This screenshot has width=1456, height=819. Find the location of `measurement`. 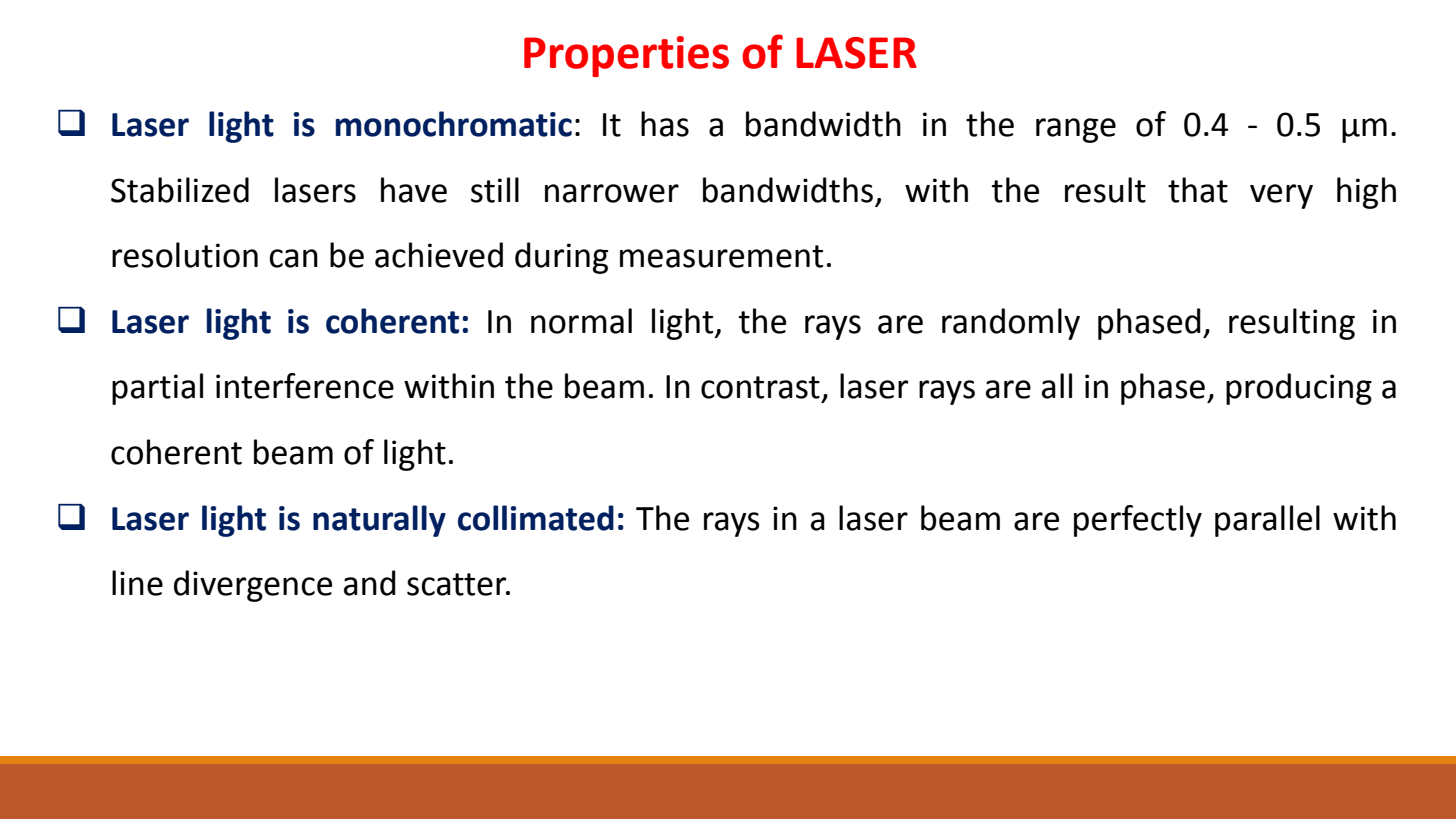

measurement is located at coordinates (721, 256).
